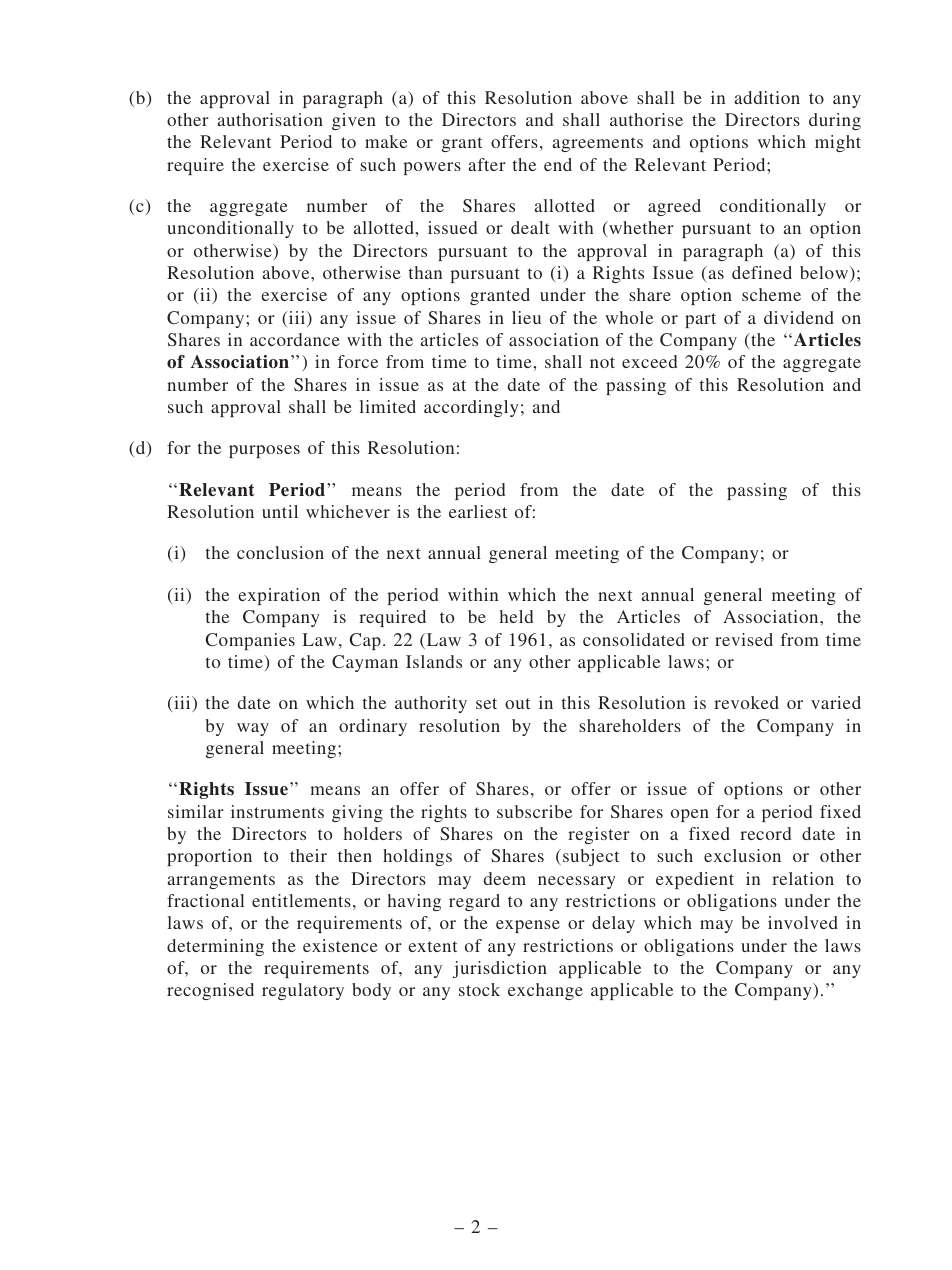 Image resolution: width=952 pixels, height=1270 pixels. What do you see at coordinates (270, 119) in the page?
I see `authorisation` at bounding box center [270, 119].
